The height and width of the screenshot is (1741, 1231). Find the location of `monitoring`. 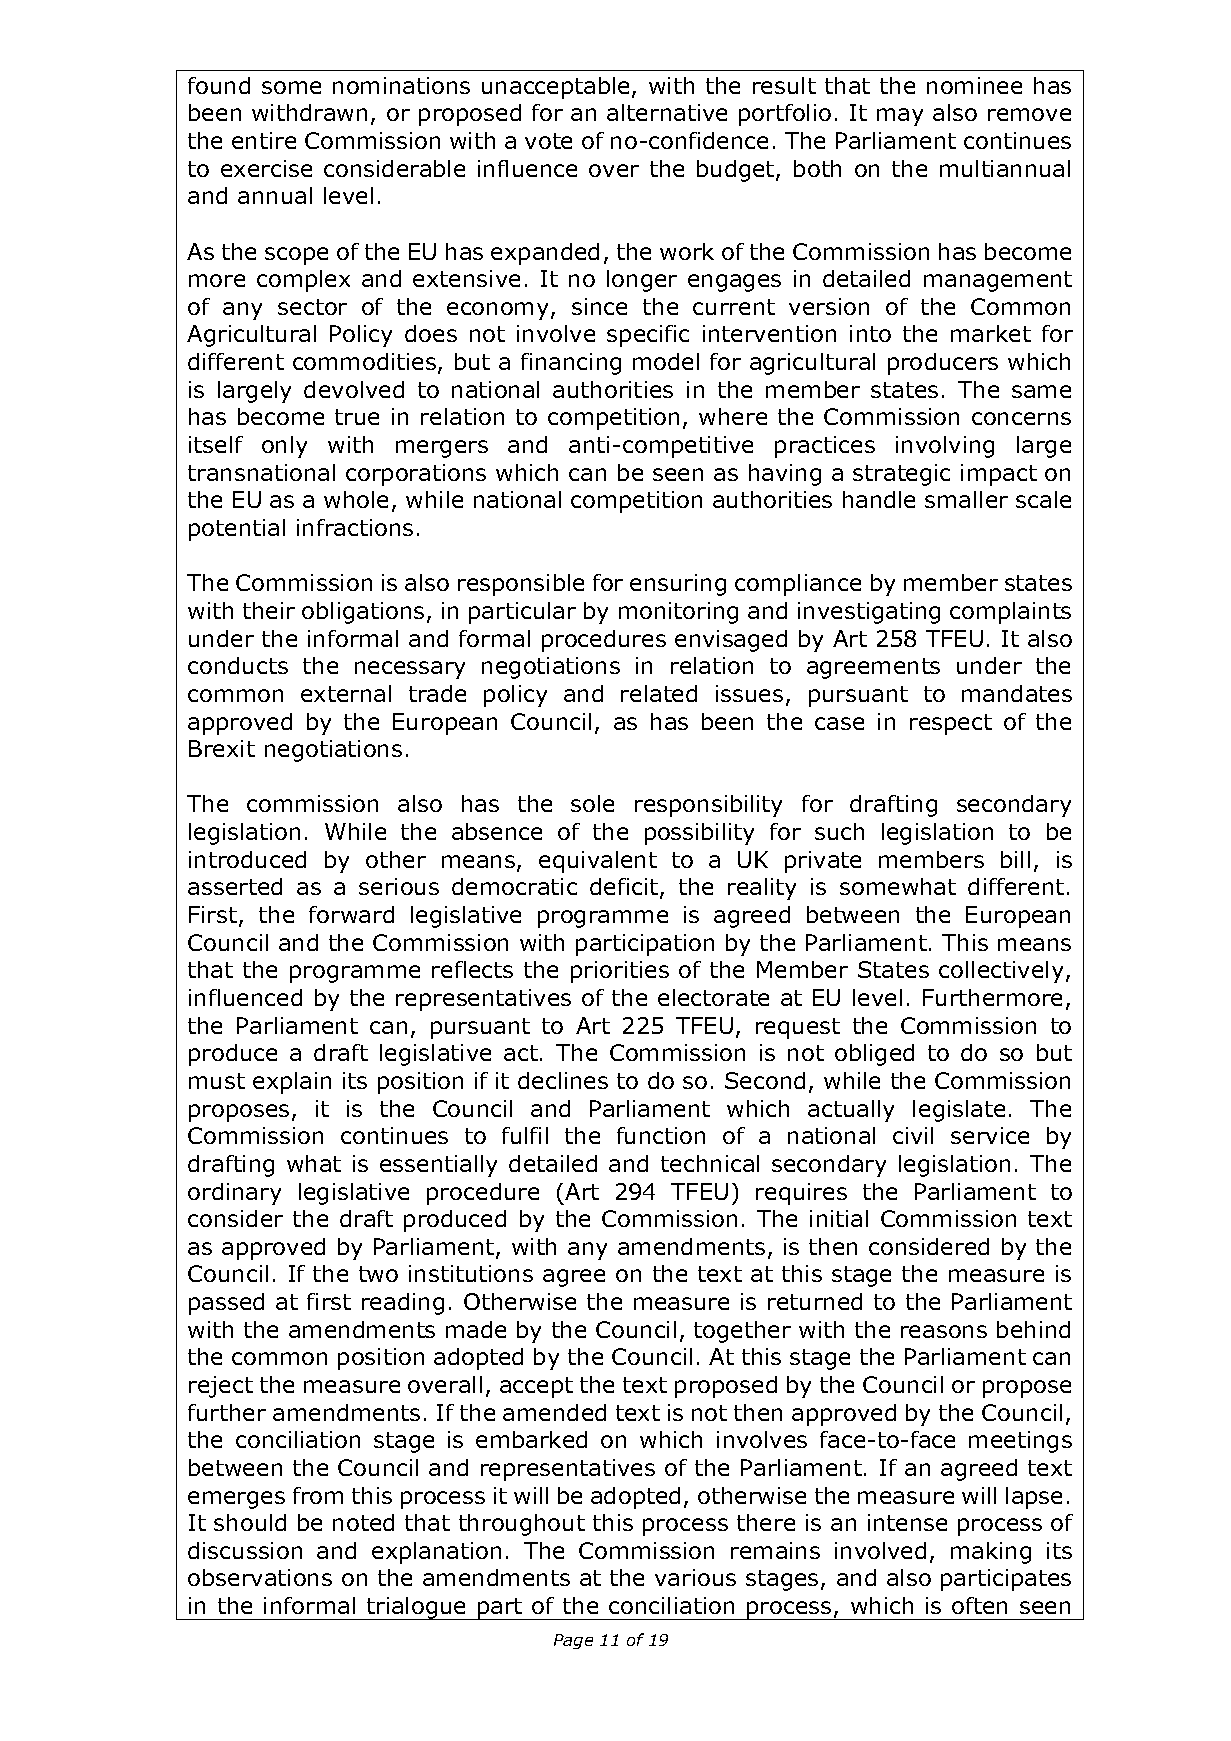

monitoring is located at coordinates (678, 613).
